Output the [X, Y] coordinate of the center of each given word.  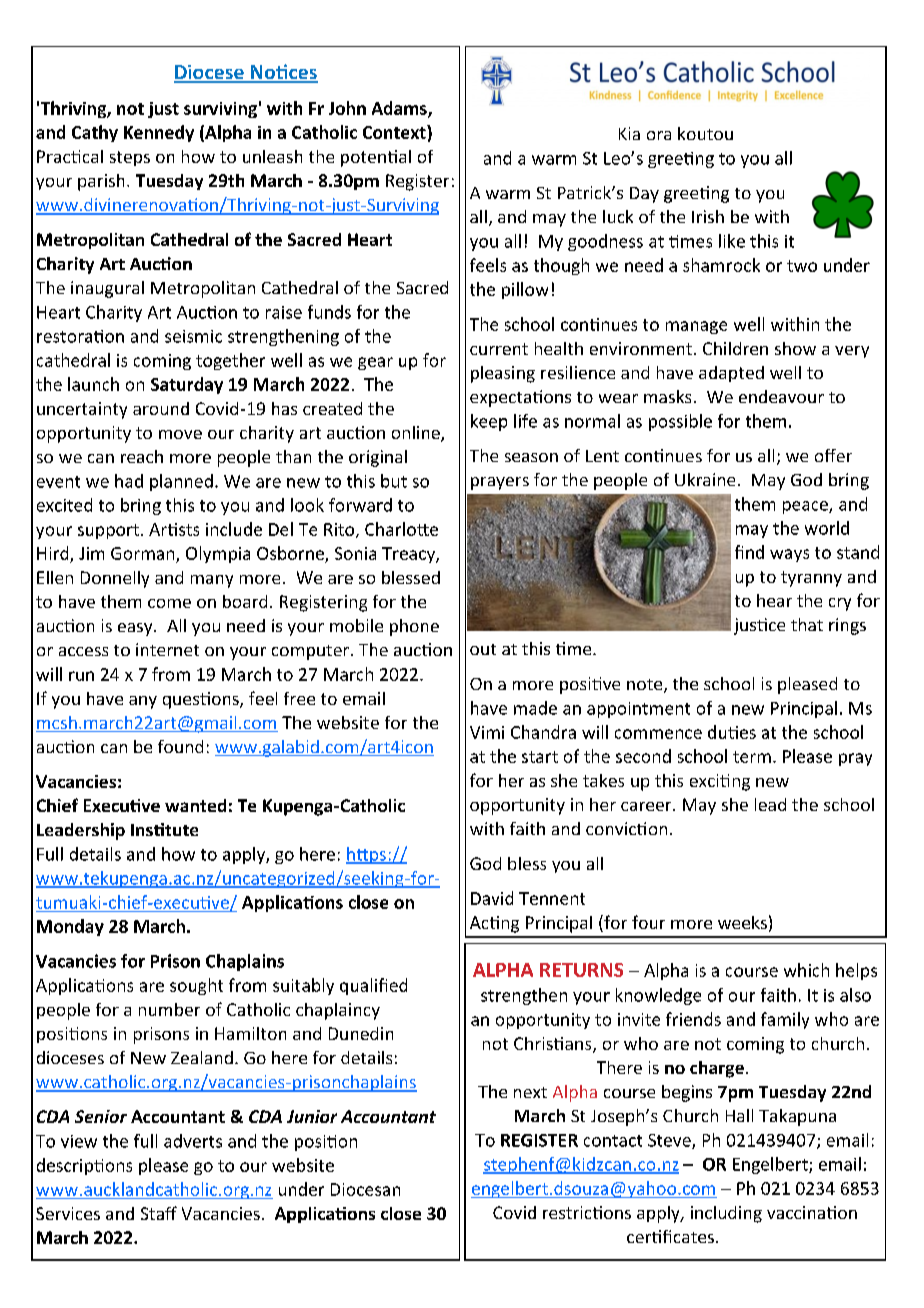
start [540, 757]
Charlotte [401, 529]
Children [735, 348]
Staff [159, 1213]
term [752, 757]
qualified [373, 986]
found [180, 746]
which [806, 970]
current [499, 349]
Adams [400, 109]
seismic [193, 336]
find [749, 552]
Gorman [142, 553]
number [169, 1009]
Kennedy [159, 133]
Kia [629, 133]
